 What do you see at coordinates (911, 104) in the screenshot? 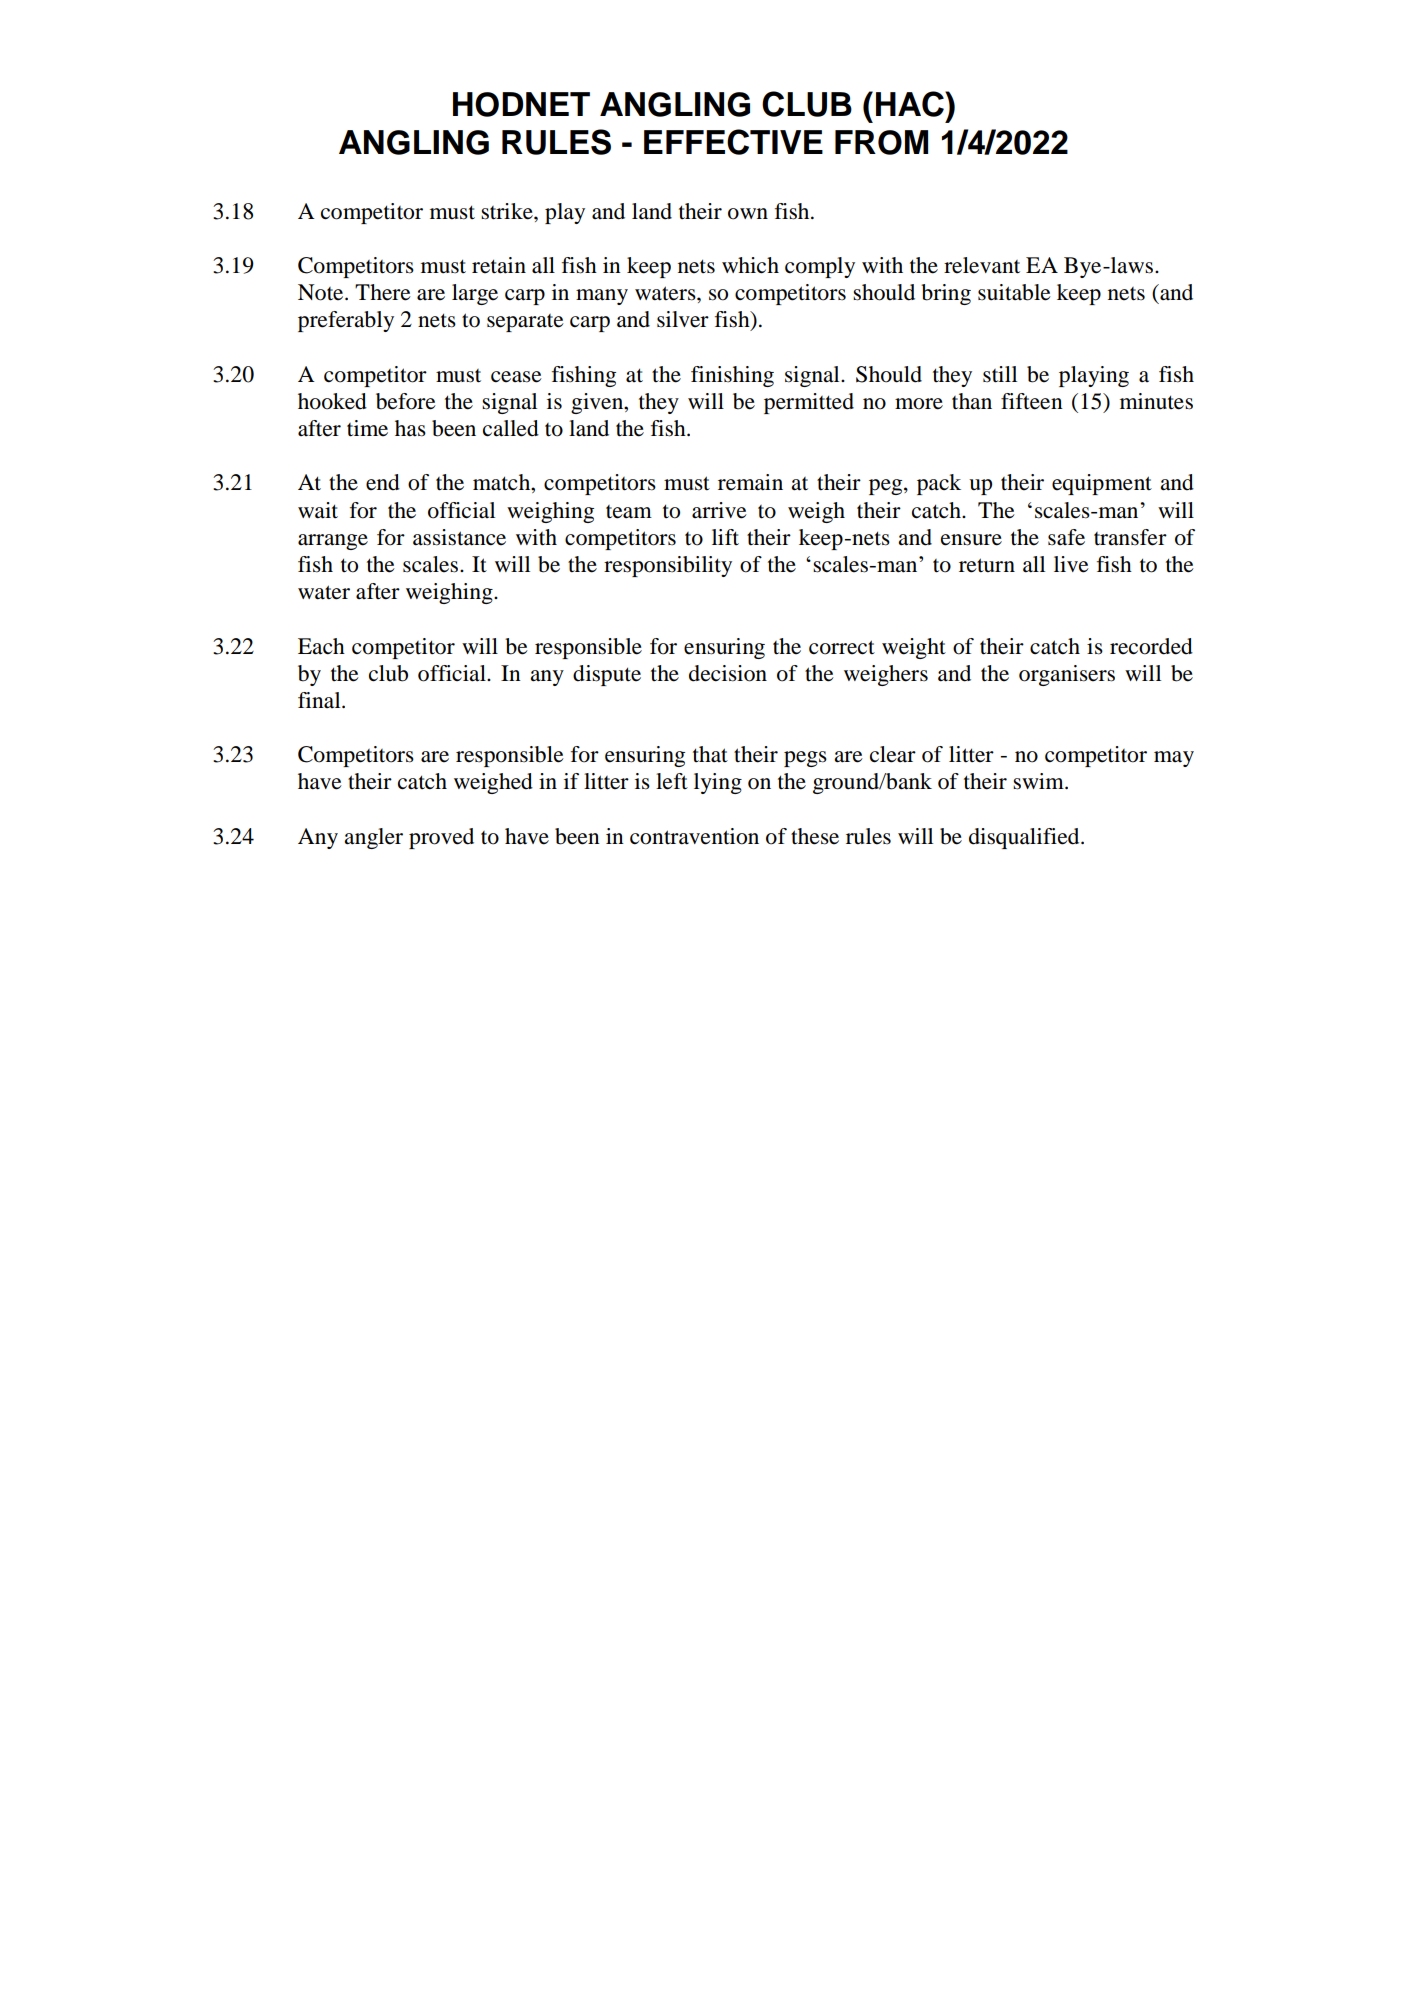
I see `HAC` at bounding box center [911, 104].
